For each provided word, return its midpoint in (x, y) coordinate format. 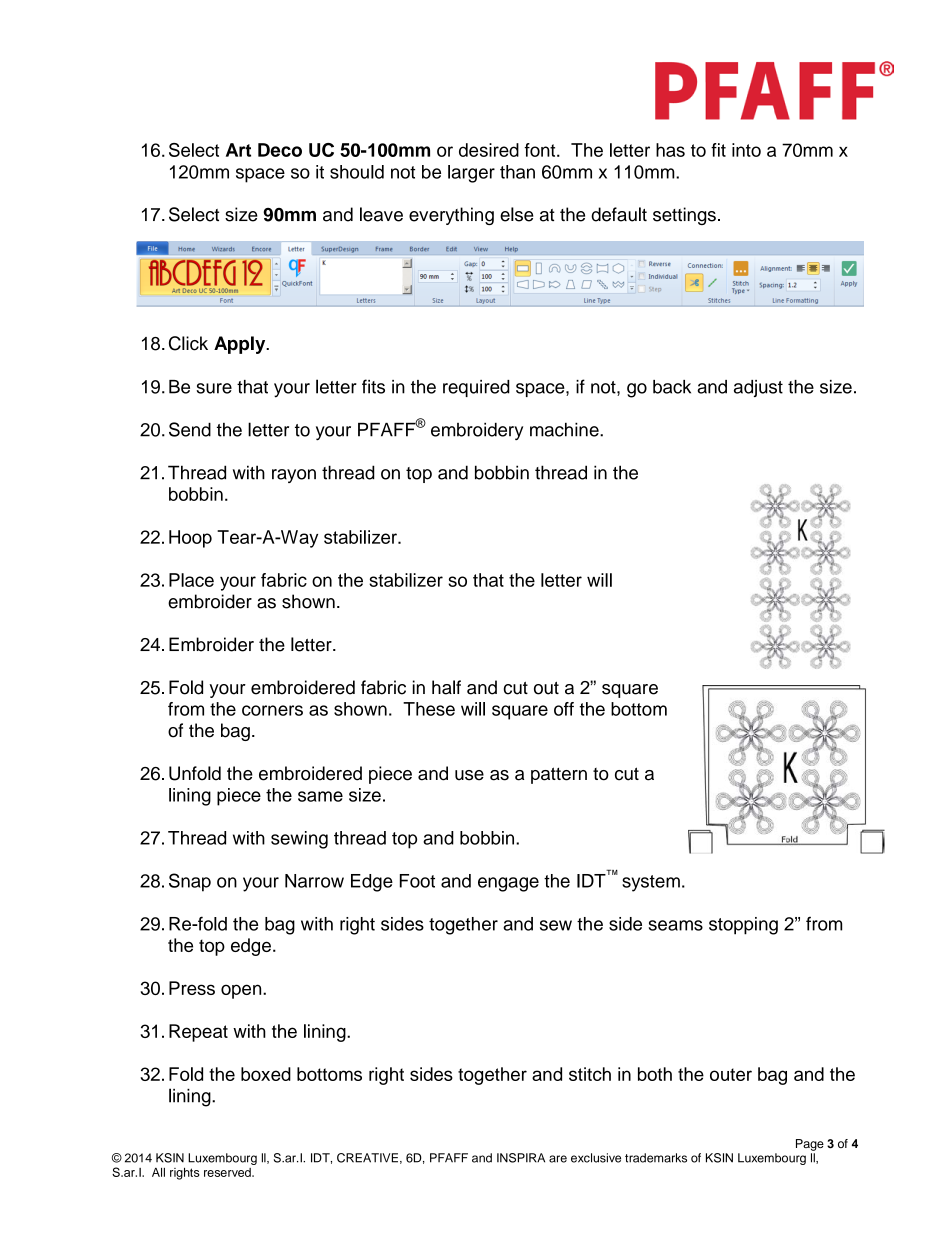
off (564, 709)
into (746, 150)
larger (471, 174)
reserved (228, 1172)
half (446, 687)
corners (272, 710)
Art (238, 150)
